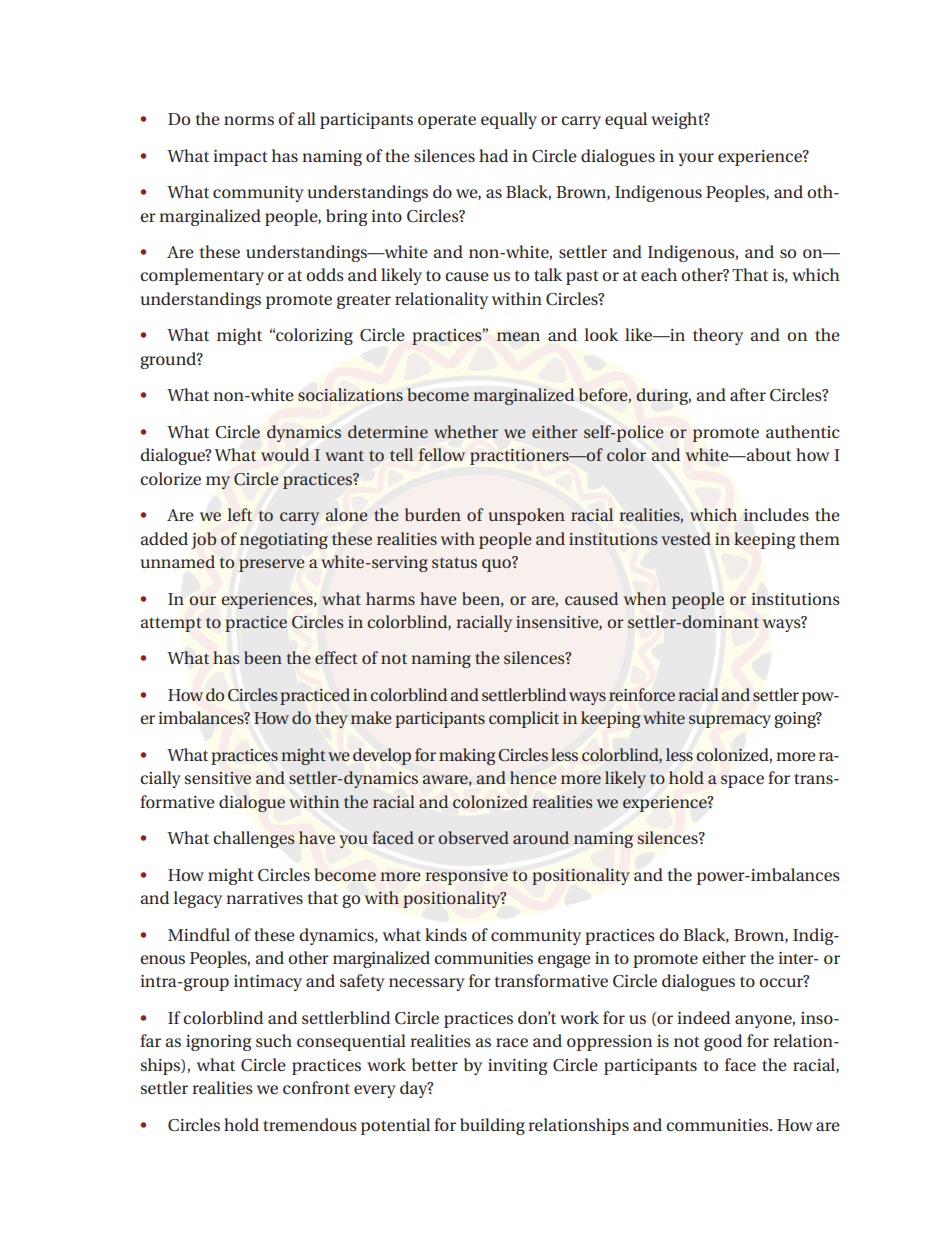 The image size is (952, 1233). What do you see at coordinates (696, 159) in the image?
I see `your` at bounding box center [696, 159].
